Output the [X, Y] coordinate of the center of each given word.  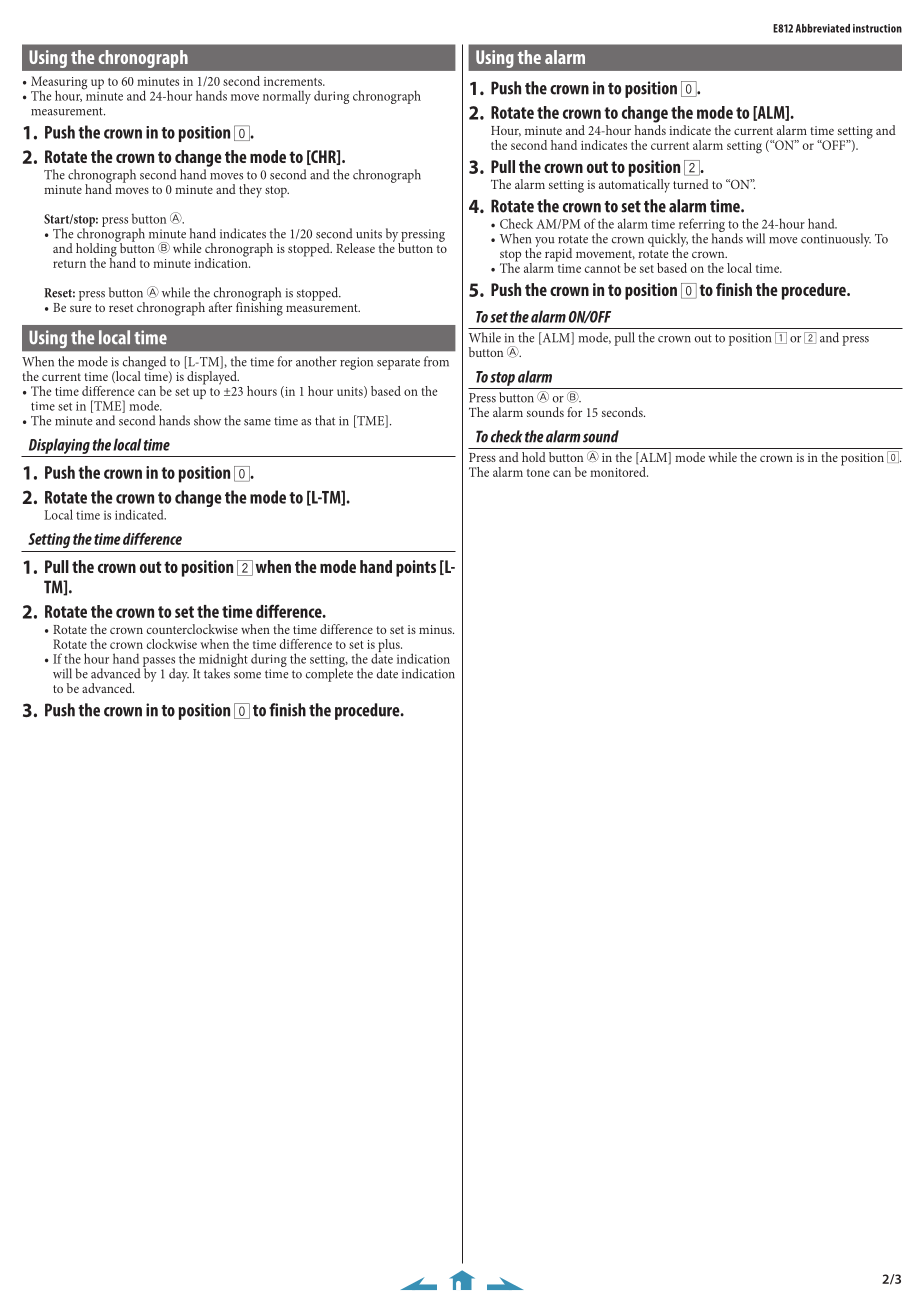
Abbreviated [823, 28]
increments [294, 81]
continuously [836, 240]
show [207, 420]
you [545, 242]
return [69, 264]
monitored [619, 470]
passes [159, 663]
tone [538, 473]
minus [436, 629]
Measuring [59, 84]
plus [389, 647]
